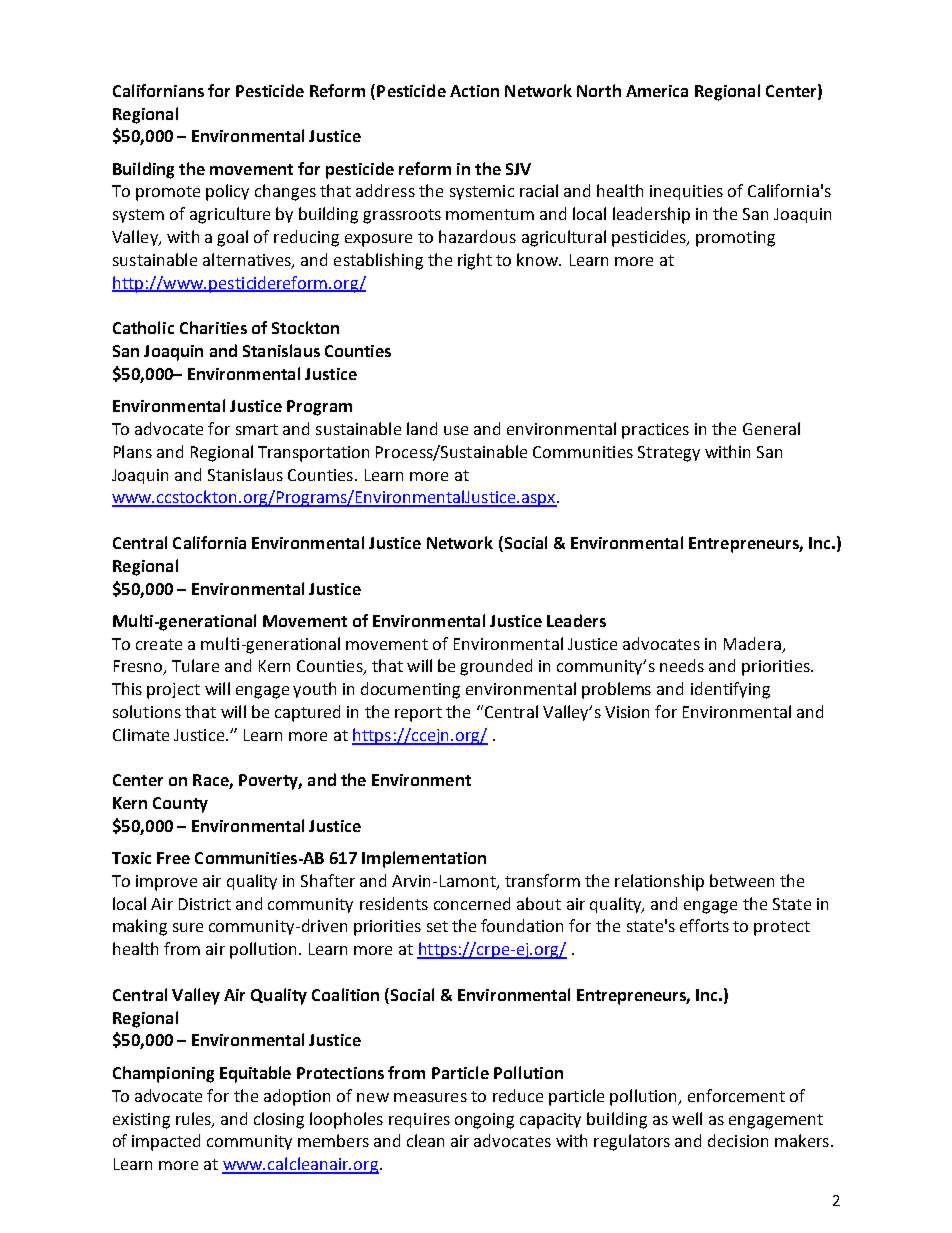  I want to click on America, so click(657, 91).
